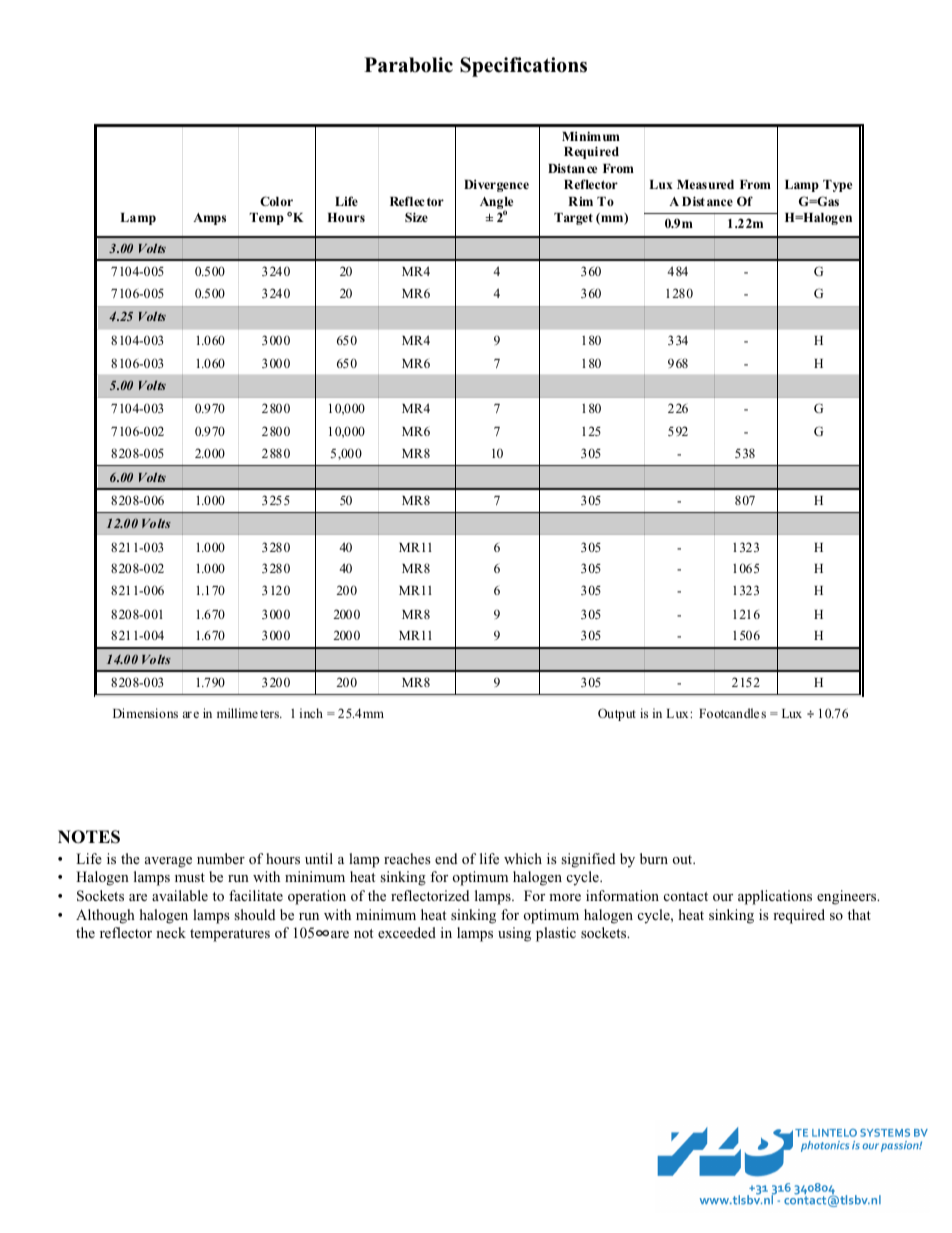 The width and height of the image is (952, 1233). I want to click on Target, so click(573, 219).
